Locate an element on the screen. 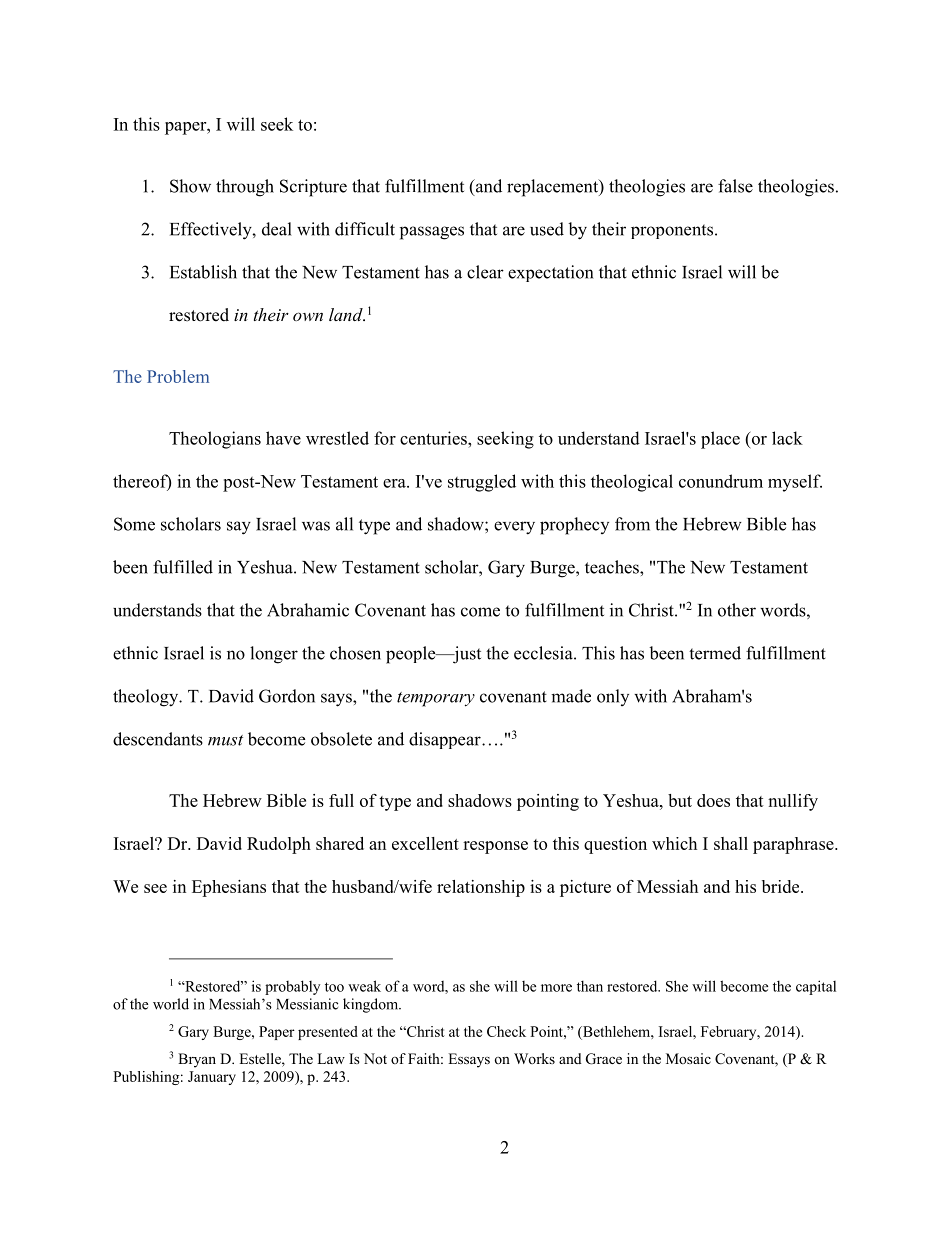 The height and width of the screenshot is (1233, 952). capital is located at coordinates (816, 987).
